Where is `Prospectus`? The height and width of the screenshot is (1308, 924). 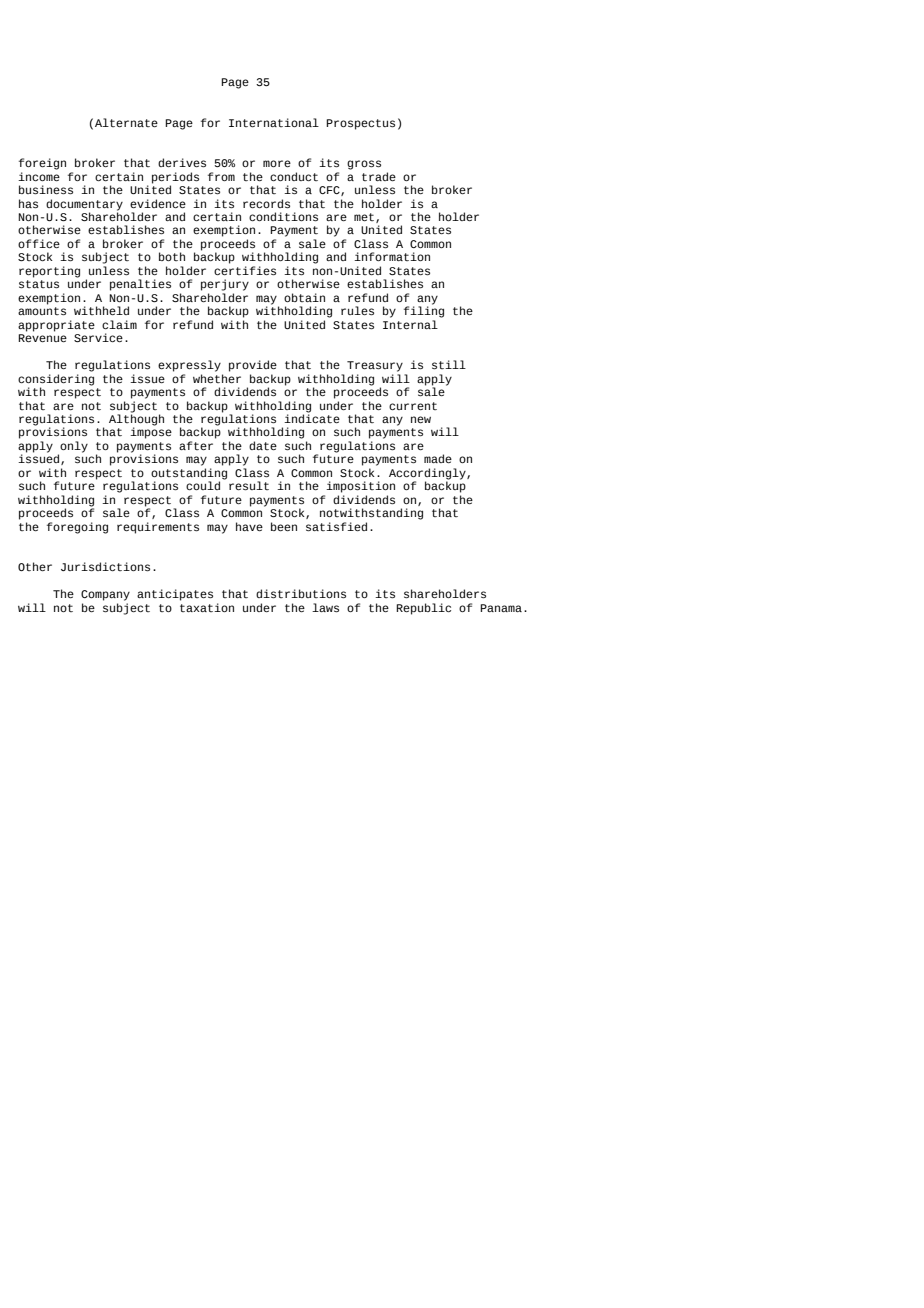 Prospectus is located at coordinates (360, 124).
